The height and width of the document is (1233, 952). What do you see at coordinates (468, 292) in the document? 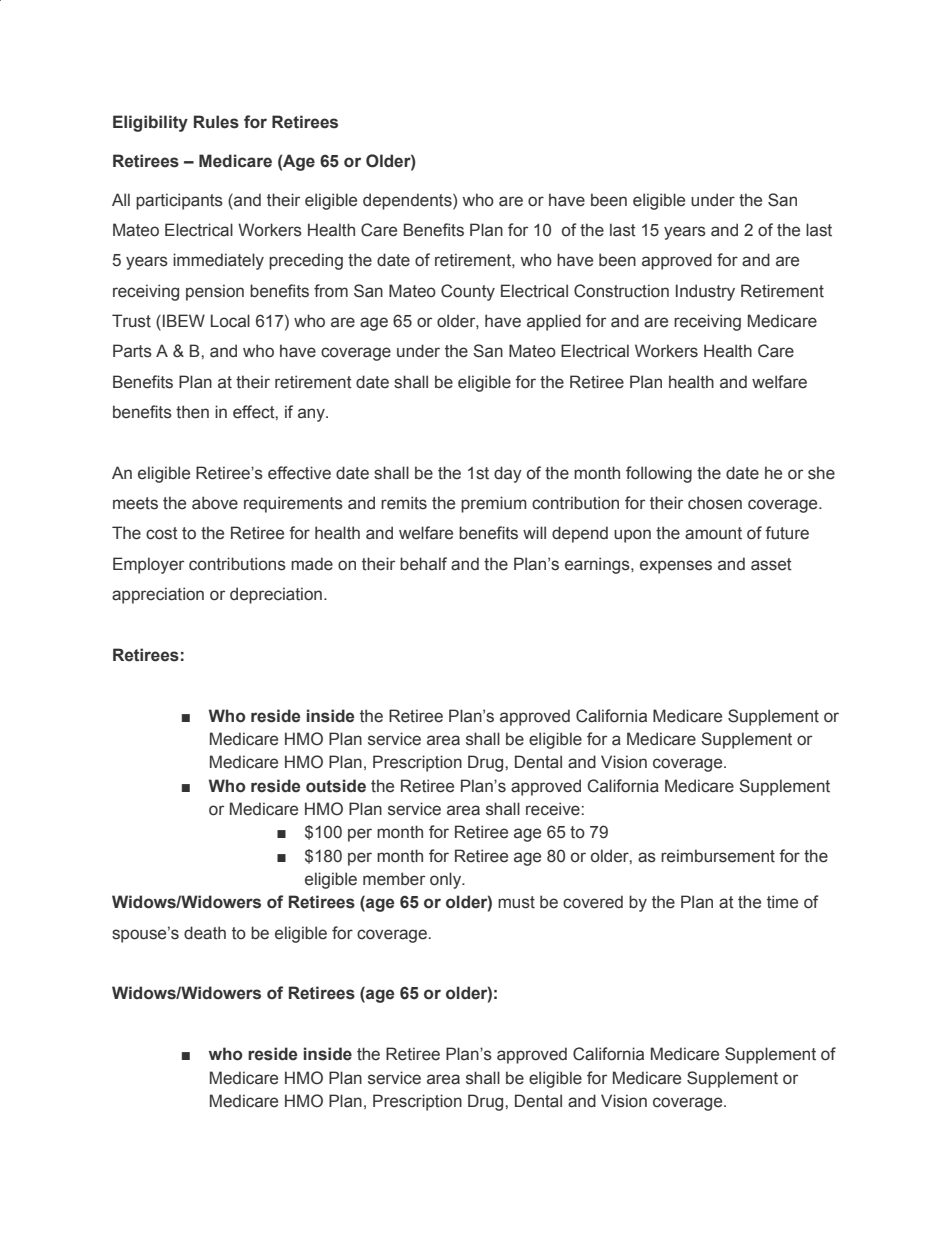
I see `County` at bounding box center [468, 292].
